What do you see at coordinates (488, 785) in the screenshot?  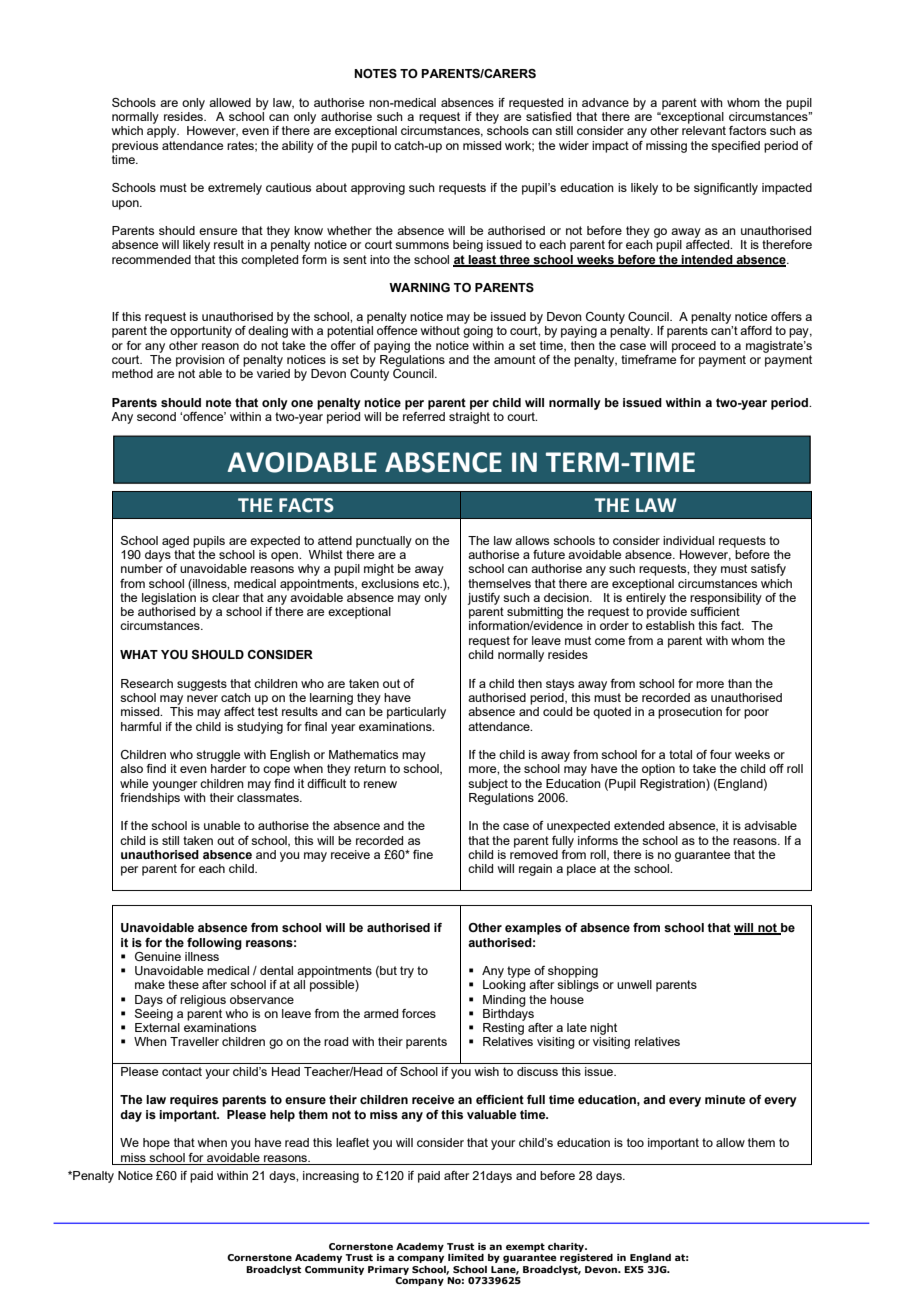 I see `subject` at bounding box center [488, 785].
